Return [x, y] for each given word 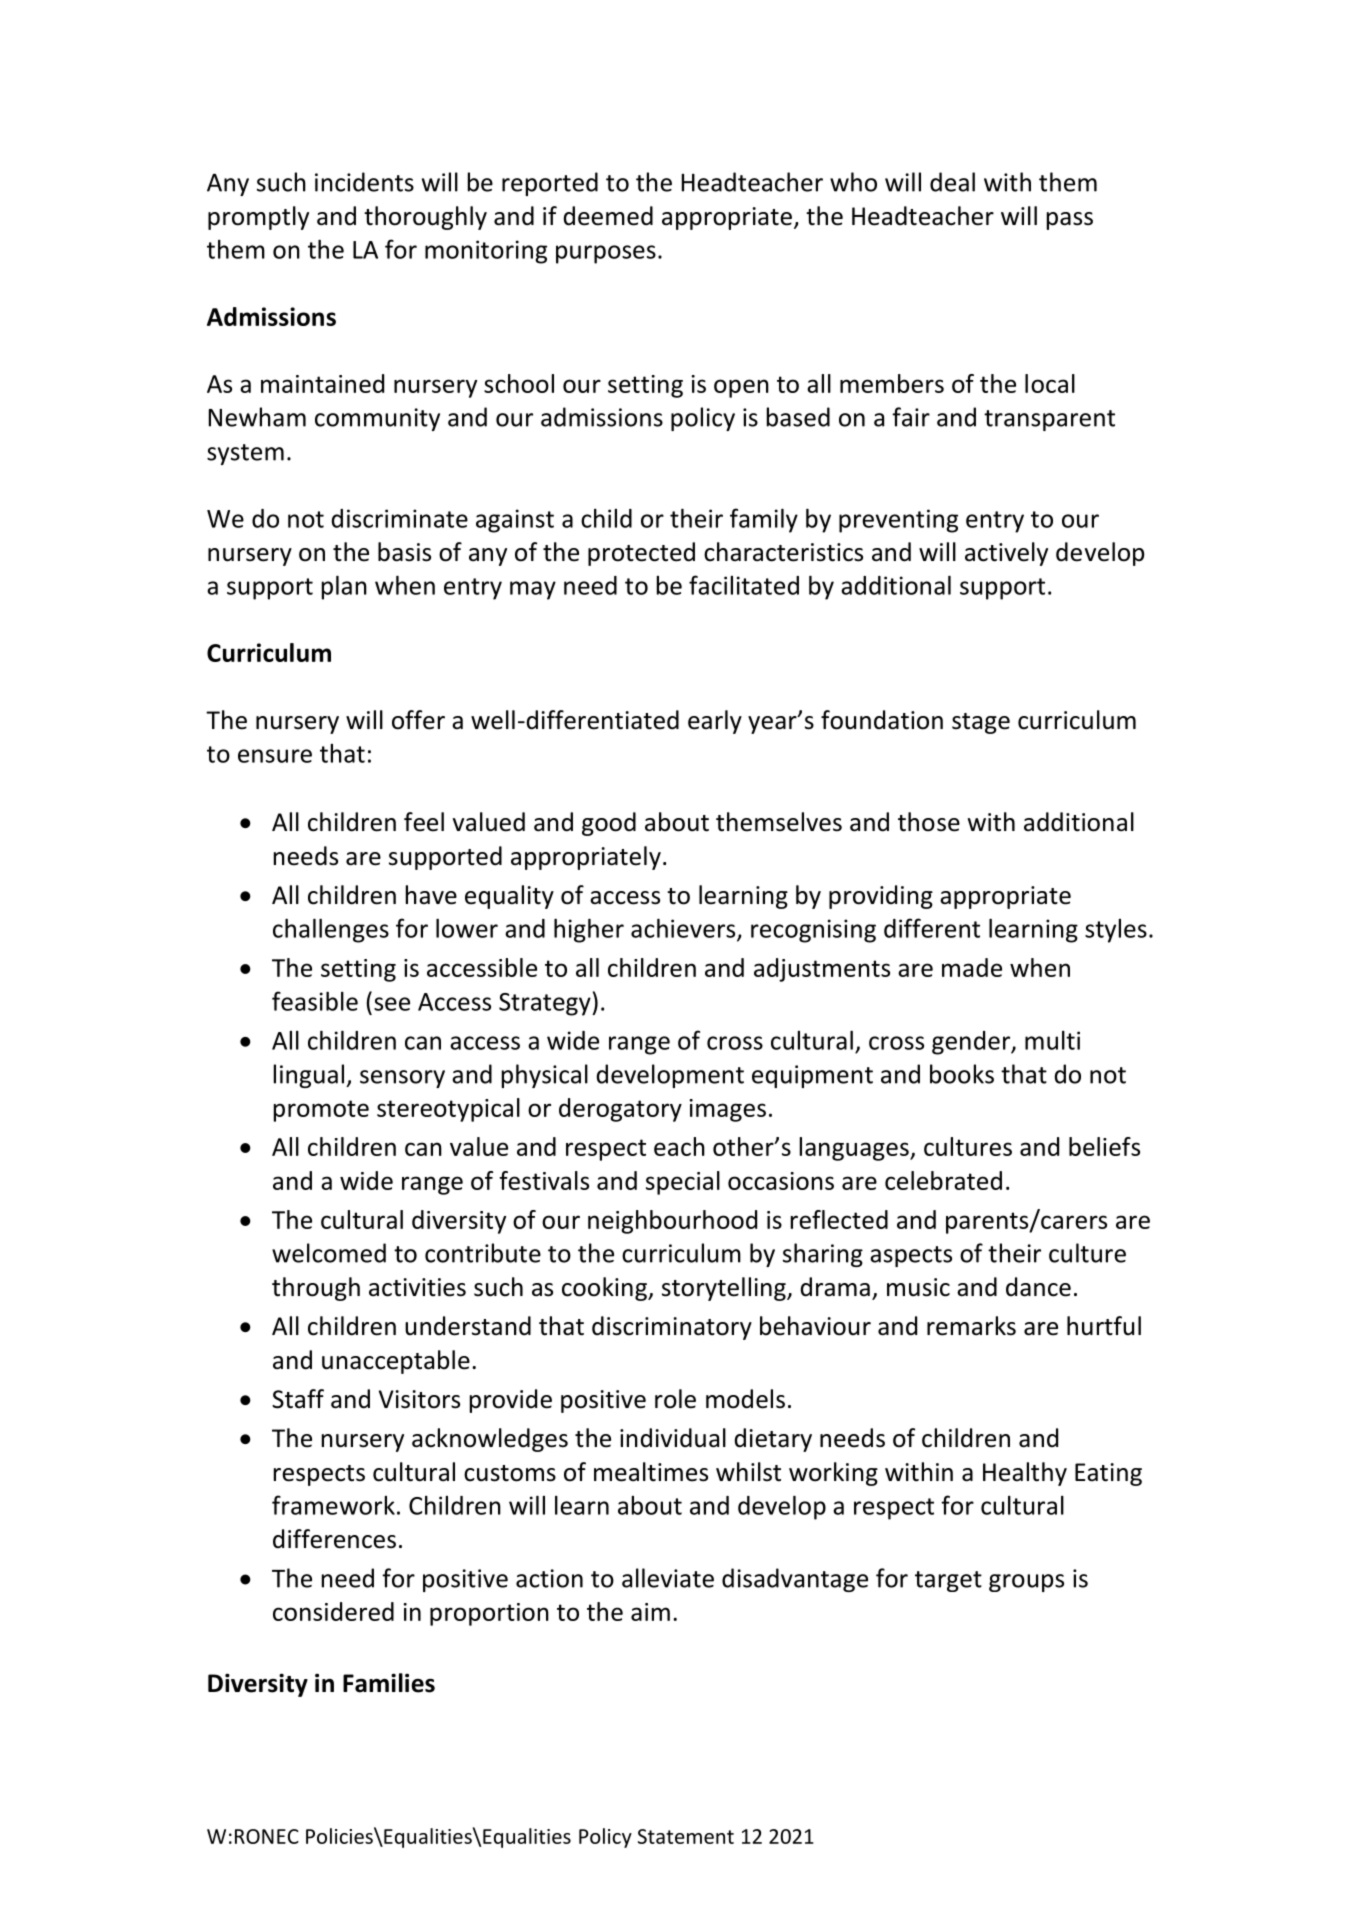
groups [1026, 1583]
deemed [608, 216]
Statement [686, 1836]
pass [1070, 221]
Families [389, 1683]
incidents [364, 182]
